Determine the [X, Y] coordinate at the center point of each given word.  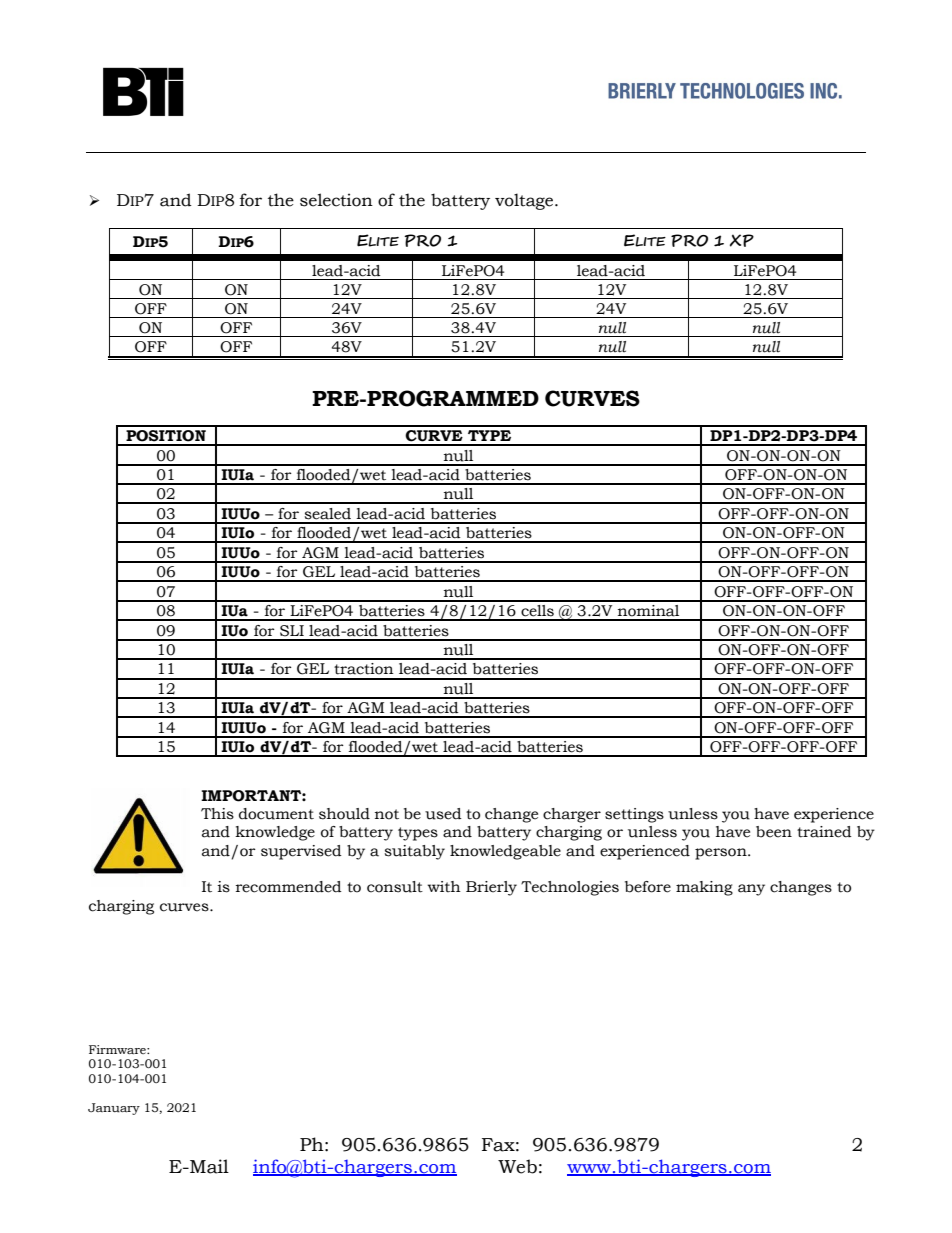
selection [336, 200]
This [217, 814]
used [443, 814]
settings [634, 815]
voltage [525, 201]
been [774, 832]
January [114, 1109]
